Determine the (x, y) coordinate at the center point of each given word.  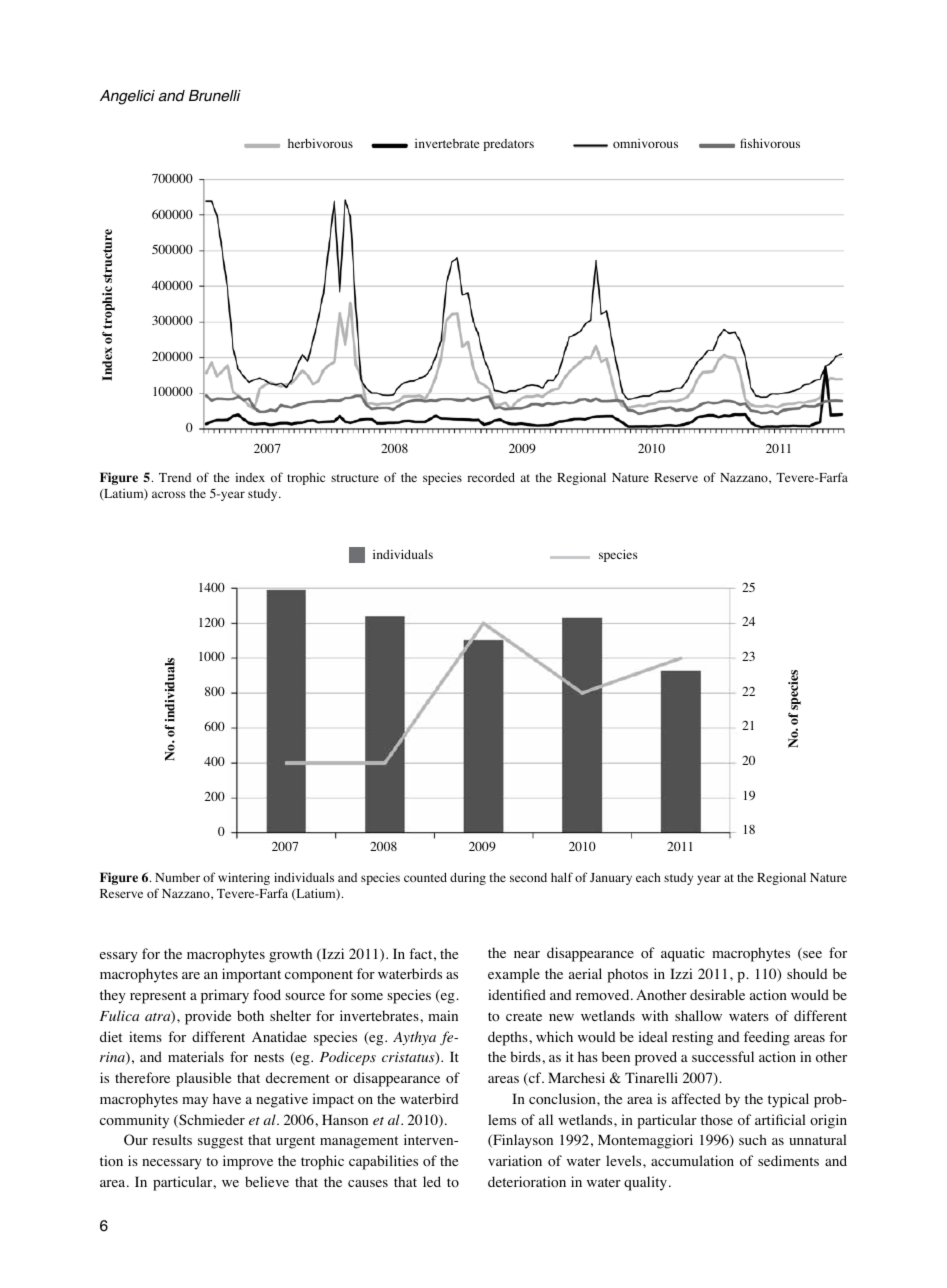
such (753, 1139)
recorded (491, 477)
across (169, 494)
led (432, 1181)
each (648, 877)
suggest (220, 1142)
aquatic (683, 954)
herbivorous (320, 143)
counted (425, 877)
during (468, 878)
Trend (175, 477)
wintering (244, 878)
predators (508, 145)
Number (177, 877)
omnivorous (645, 143)
